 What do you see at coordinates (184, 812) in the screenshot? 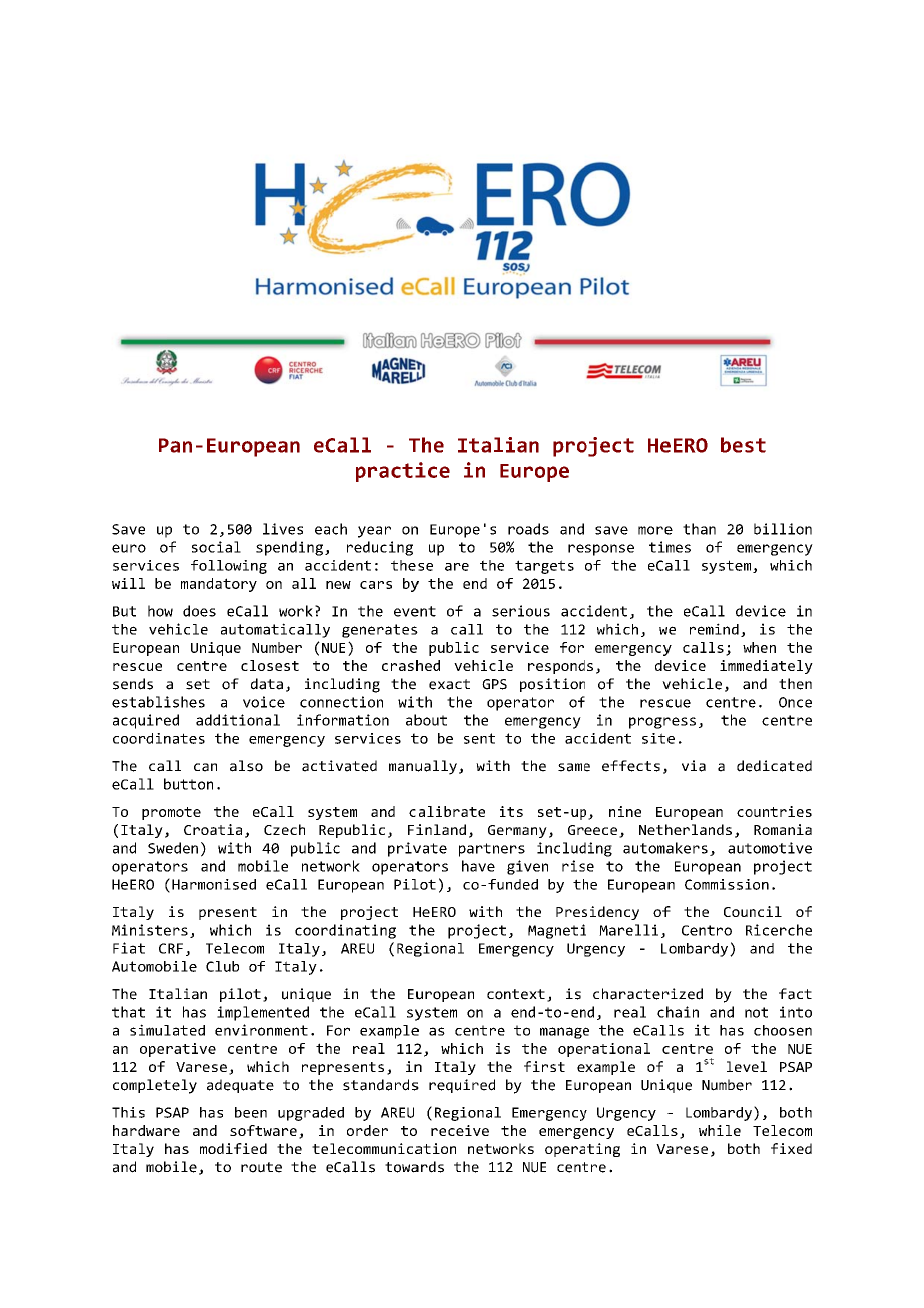
I see `mote` at bounding box center [184, 812].
